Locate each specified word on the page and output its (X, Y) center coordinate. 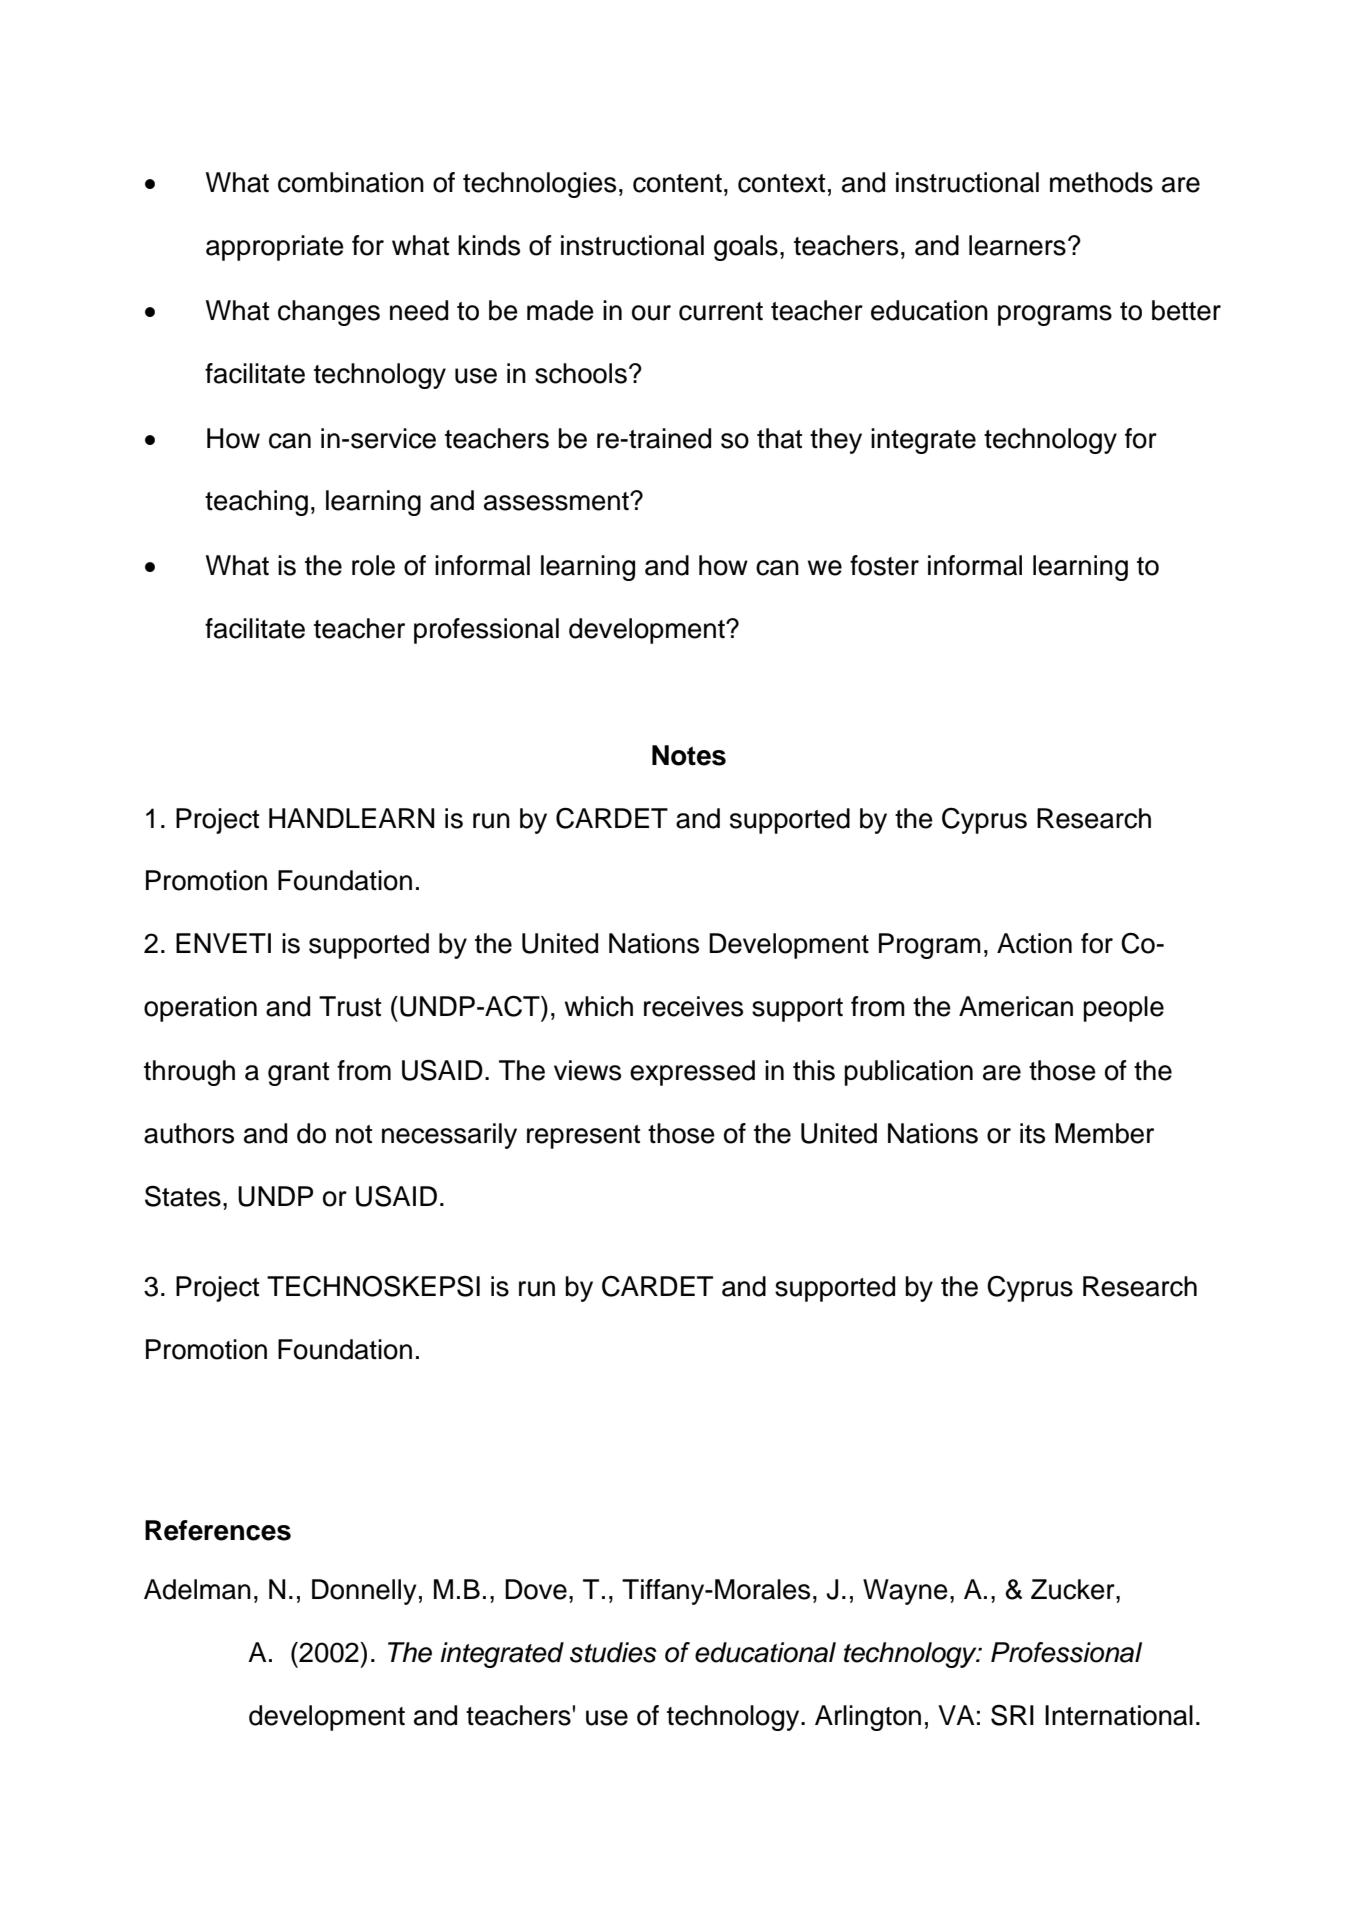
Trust (350, 1006)
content (677, 183)
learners (1017, 245)
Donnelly (364, 1592)
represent (583, 1137)
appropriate (275, 248)
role (373, 565)
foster (884, 565)
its (1032, 1133)
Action (1034, 943)
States (183, 1196)
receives (693, 1006)
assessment (557, 501)
